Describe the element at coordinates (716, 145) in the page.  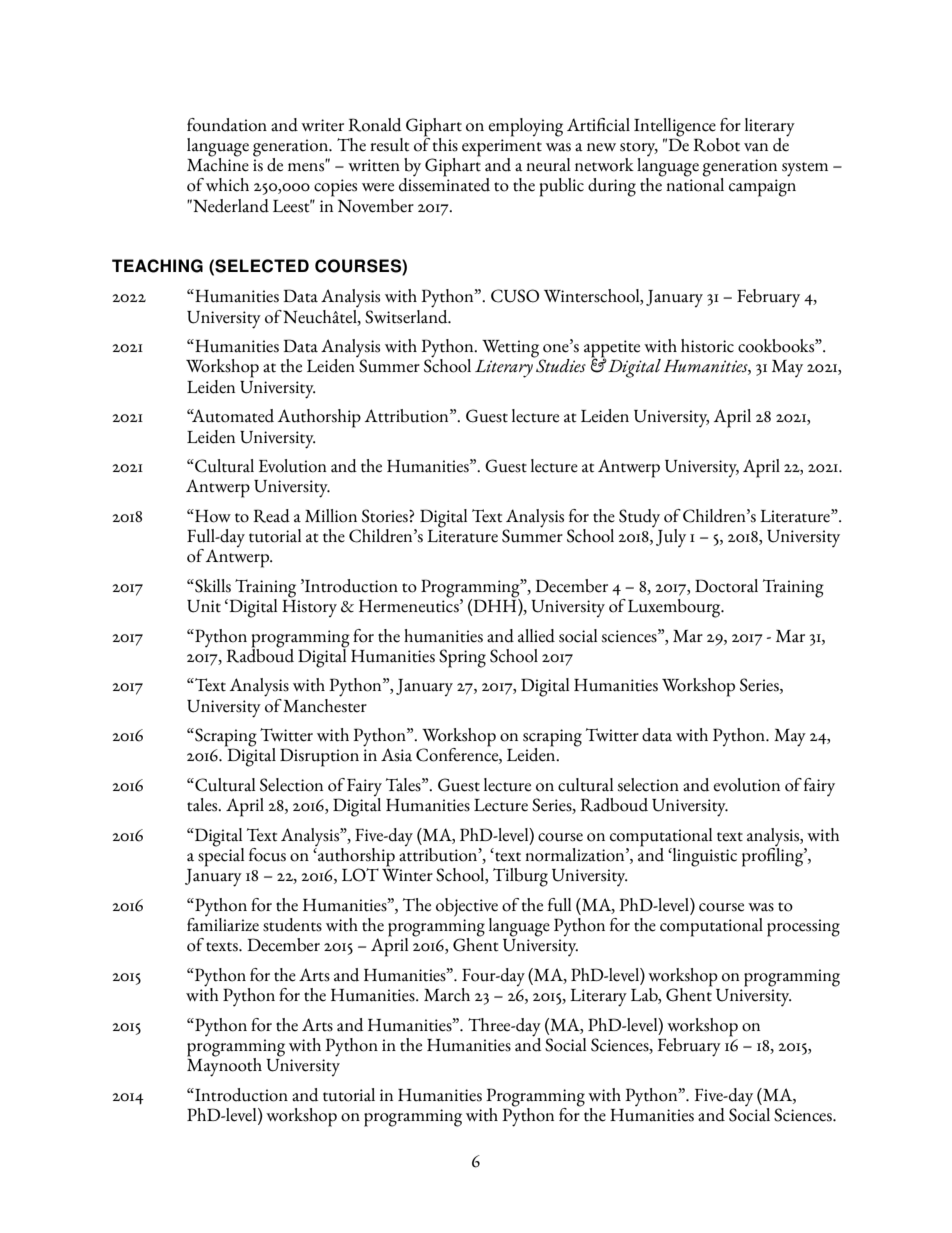
I see `Robot` at that location.
